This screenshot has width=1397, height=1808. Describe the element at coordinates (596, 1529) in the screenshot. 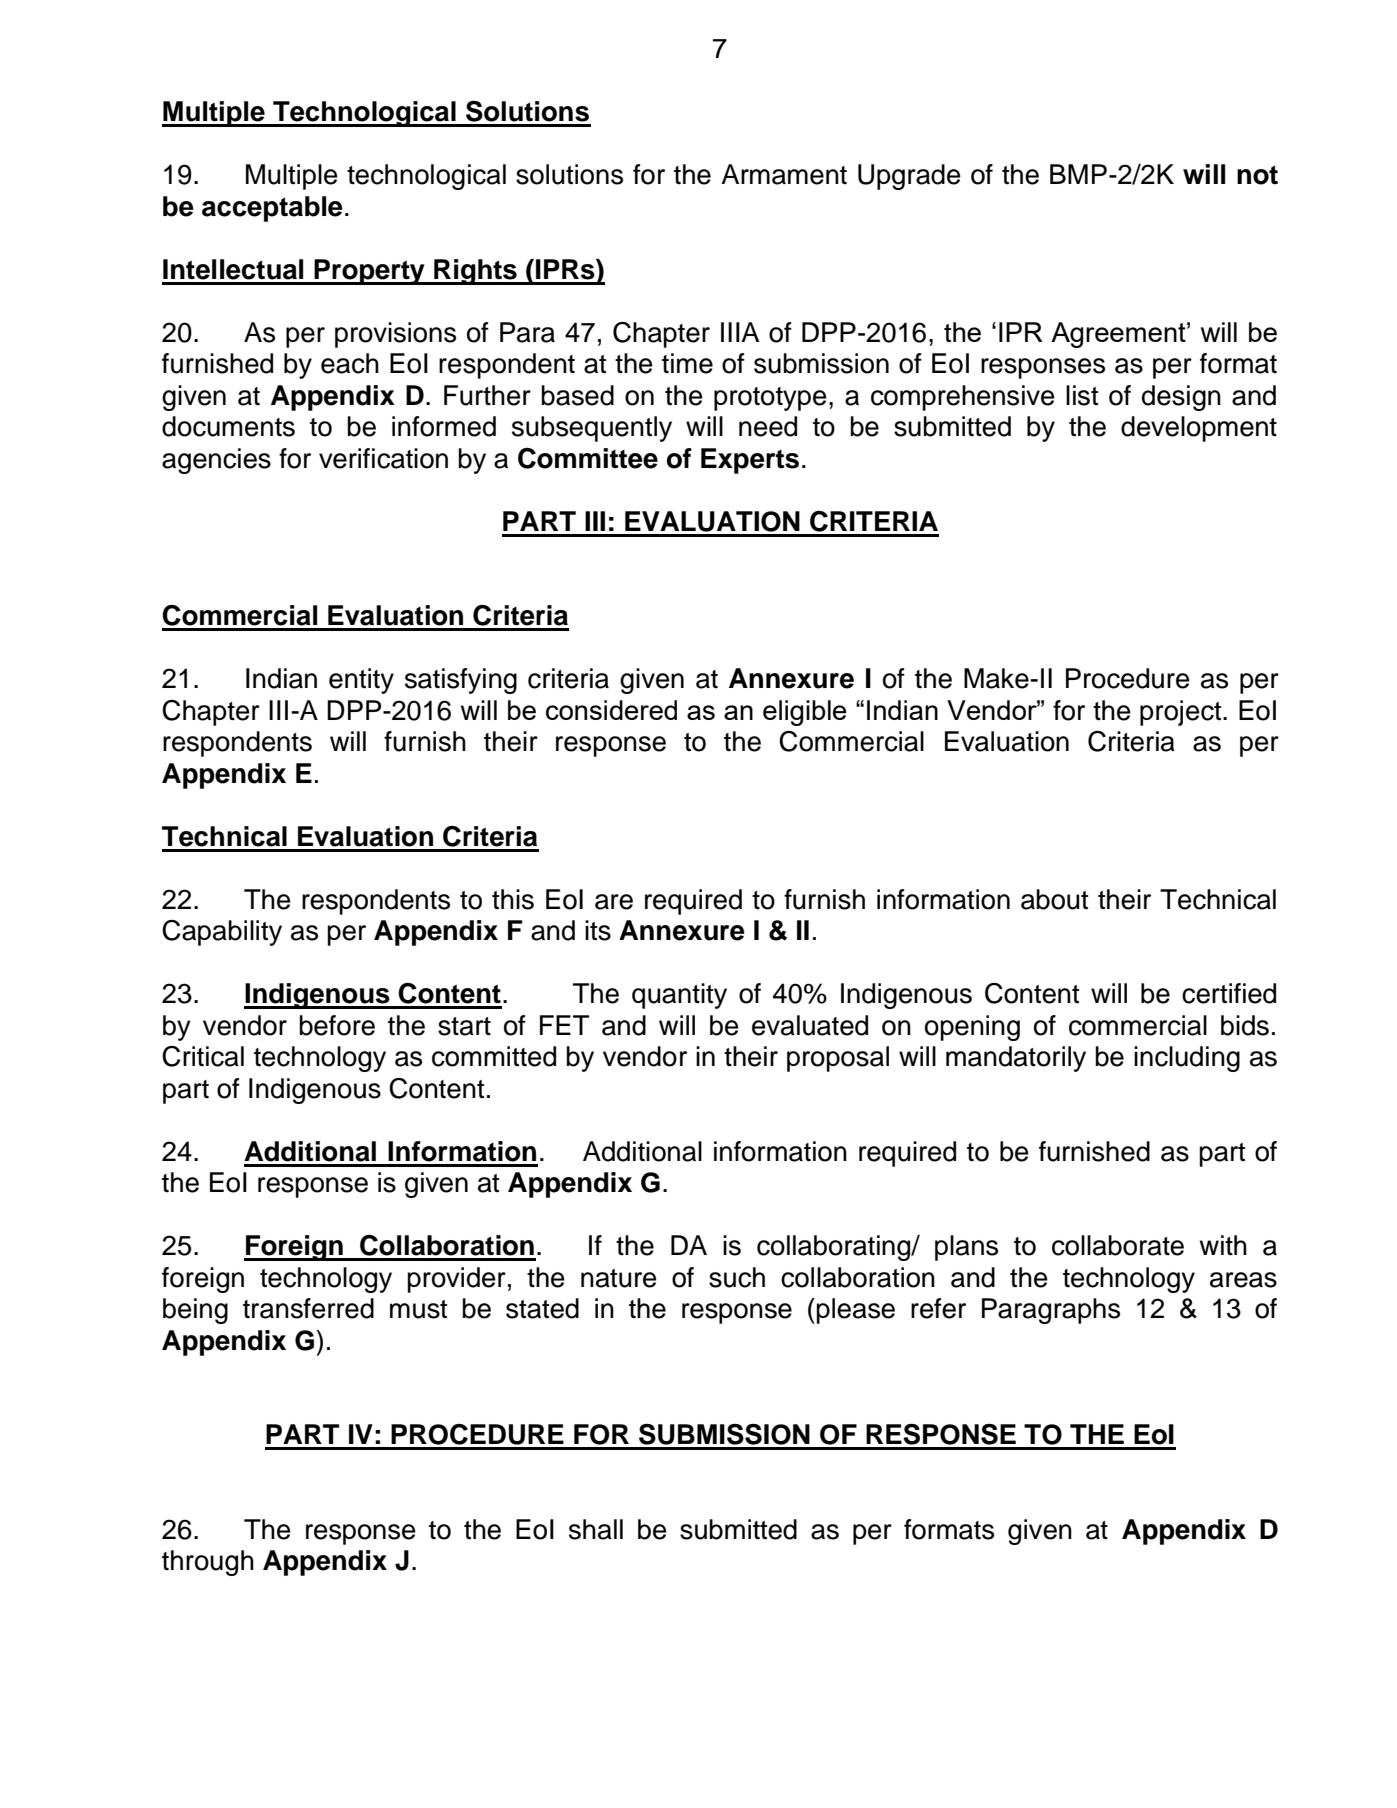

I see `shall` at that location.
